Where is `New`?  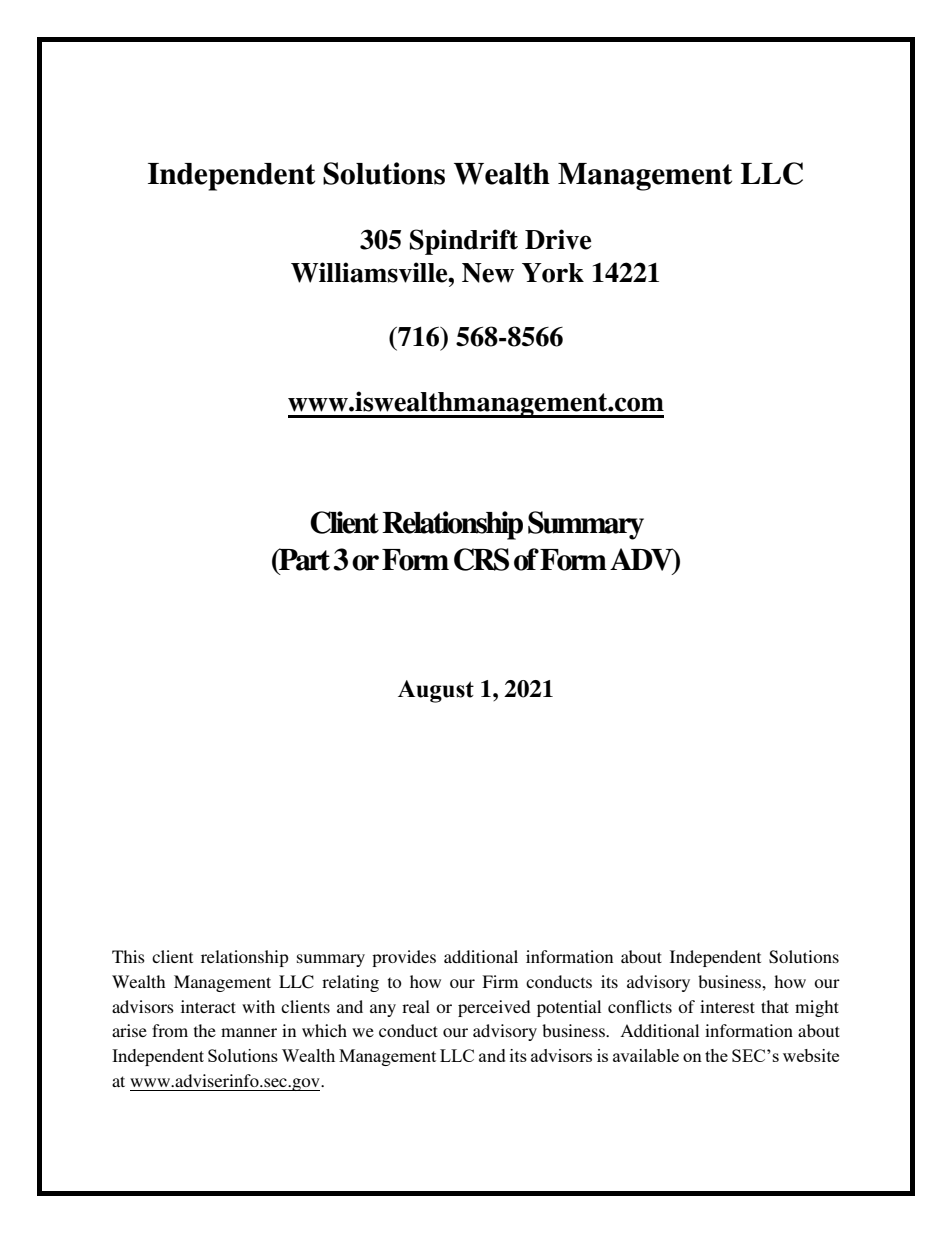 New is located at coordinates (488, 273).
